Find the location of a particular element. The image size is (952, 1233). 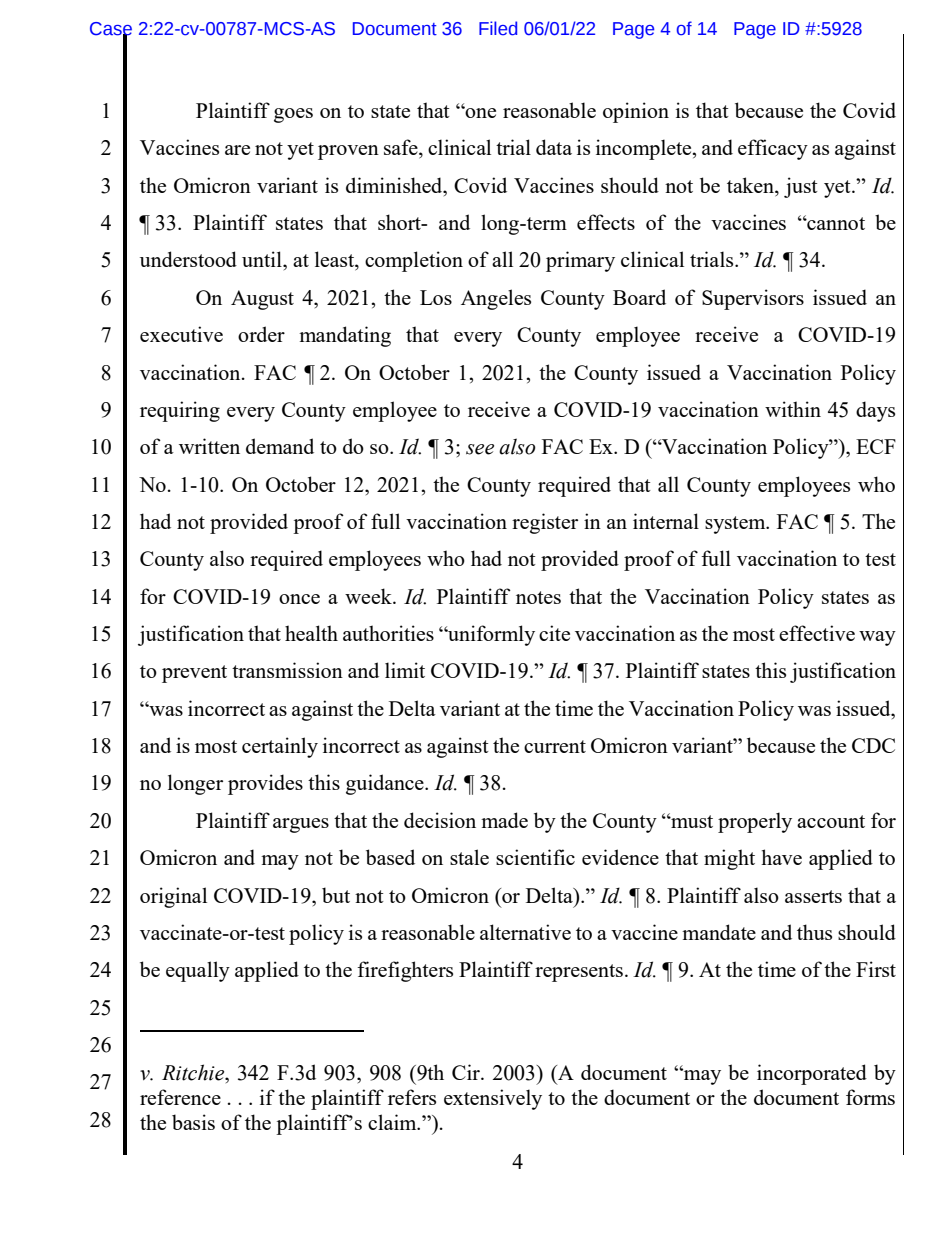

notes is located at coordinates (538, 597).
